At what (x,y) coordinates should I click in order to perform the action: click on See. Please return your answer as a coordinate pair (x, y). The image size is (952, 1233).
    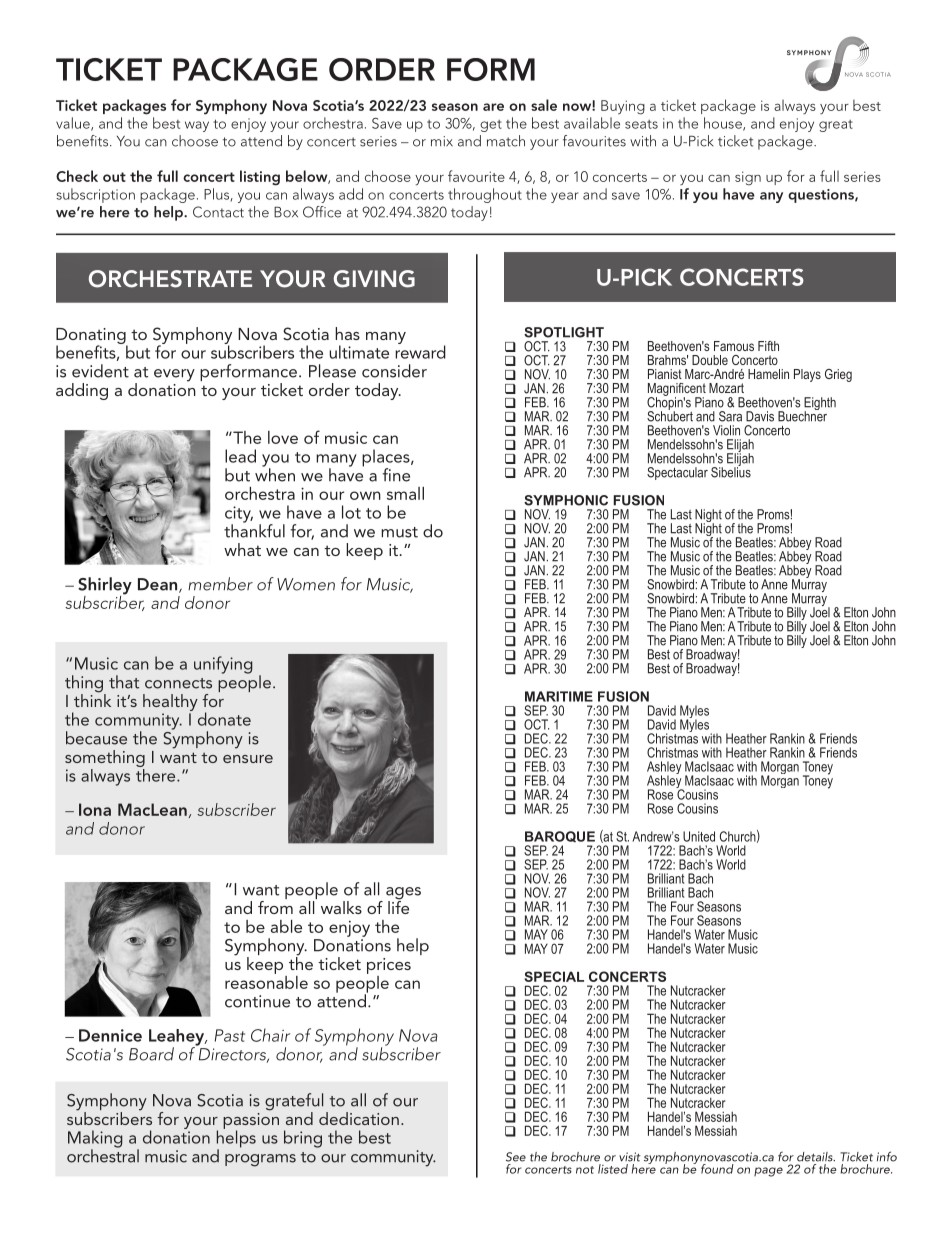
    Looking at the image, I should click on (516, 1157).
